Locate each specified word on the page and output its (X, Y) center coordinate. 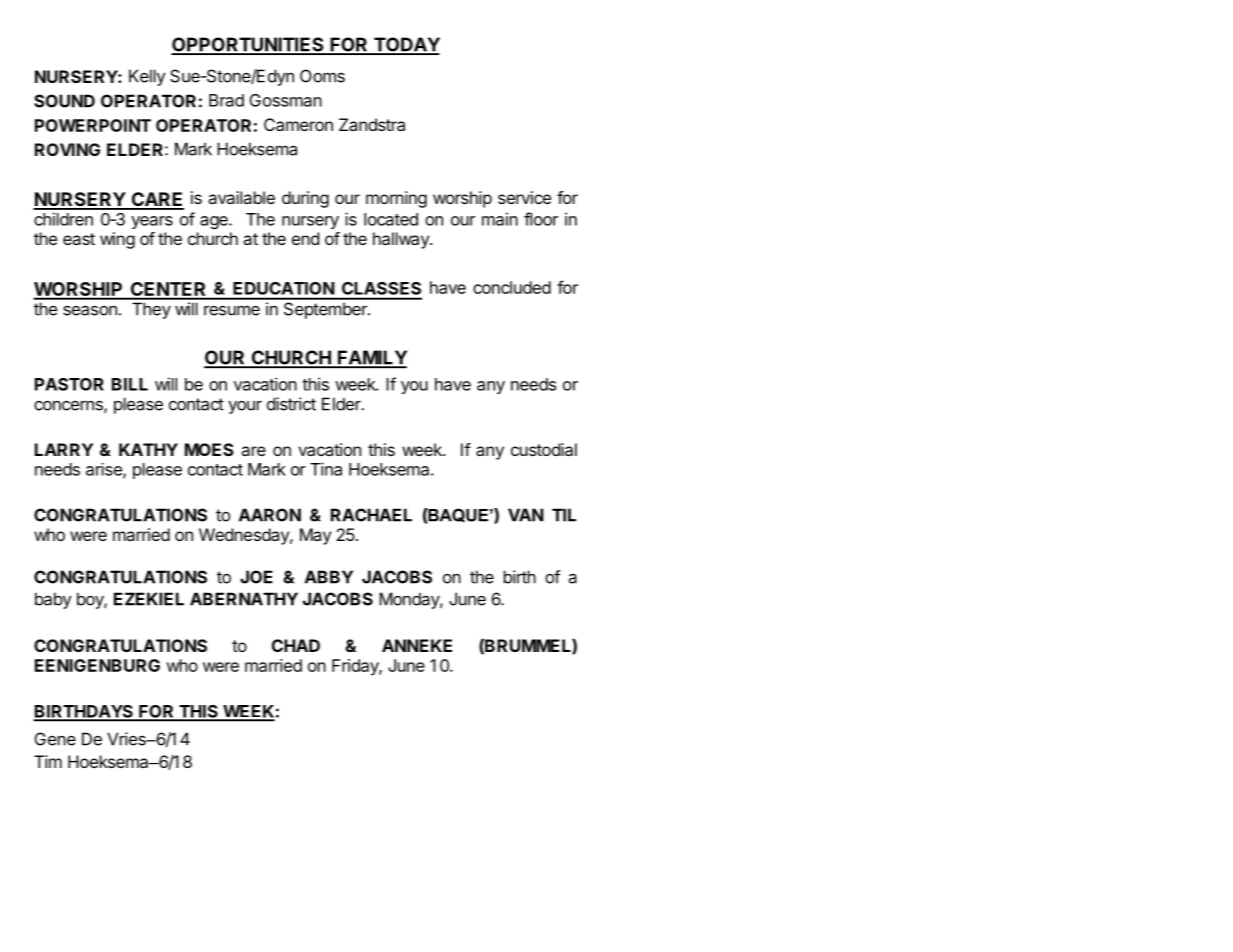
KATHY (148, 449)
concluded (512, 287)
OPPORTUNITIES (248, 45)
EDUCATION (283, 288)
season (90, 310)
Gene (55, 739)
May (315, 536)
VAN (526, 515)
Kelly (147, 77)
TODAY (406, 45)
